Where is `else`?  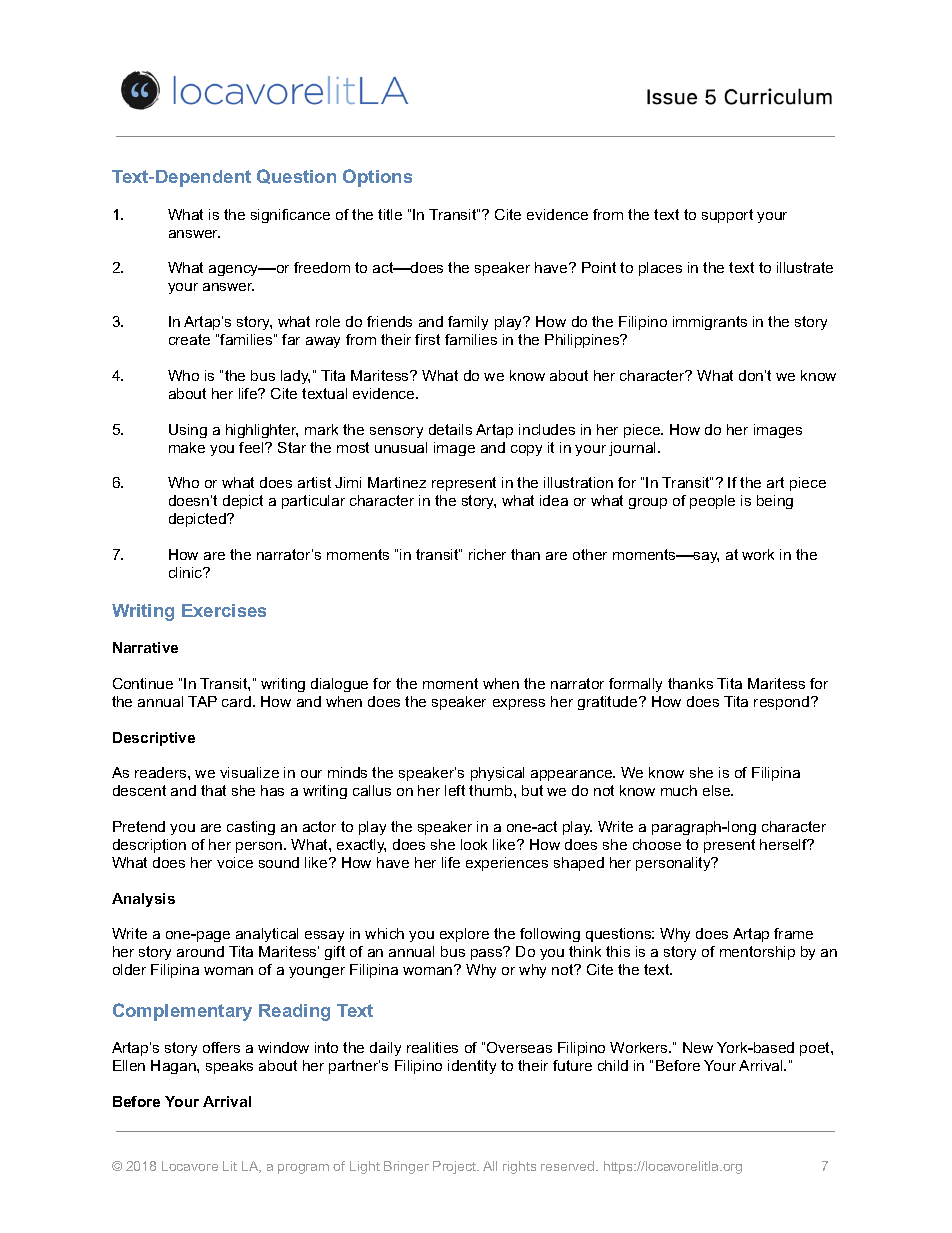 else is located at coordinates (718, 790).
